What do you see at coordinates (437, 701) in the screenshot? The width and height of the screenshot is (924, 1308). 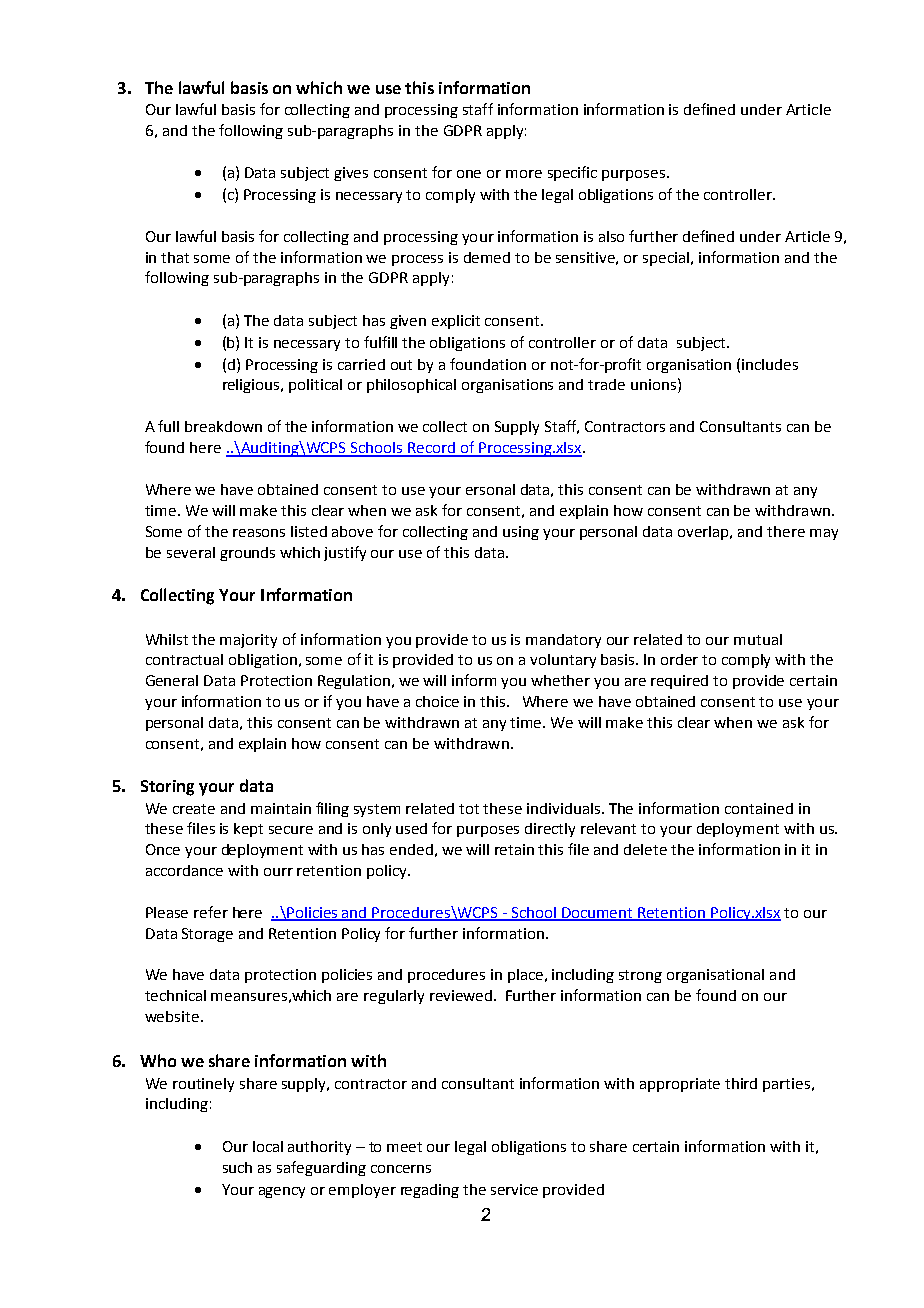 I see `choice` at bounding box center [437, 701].
